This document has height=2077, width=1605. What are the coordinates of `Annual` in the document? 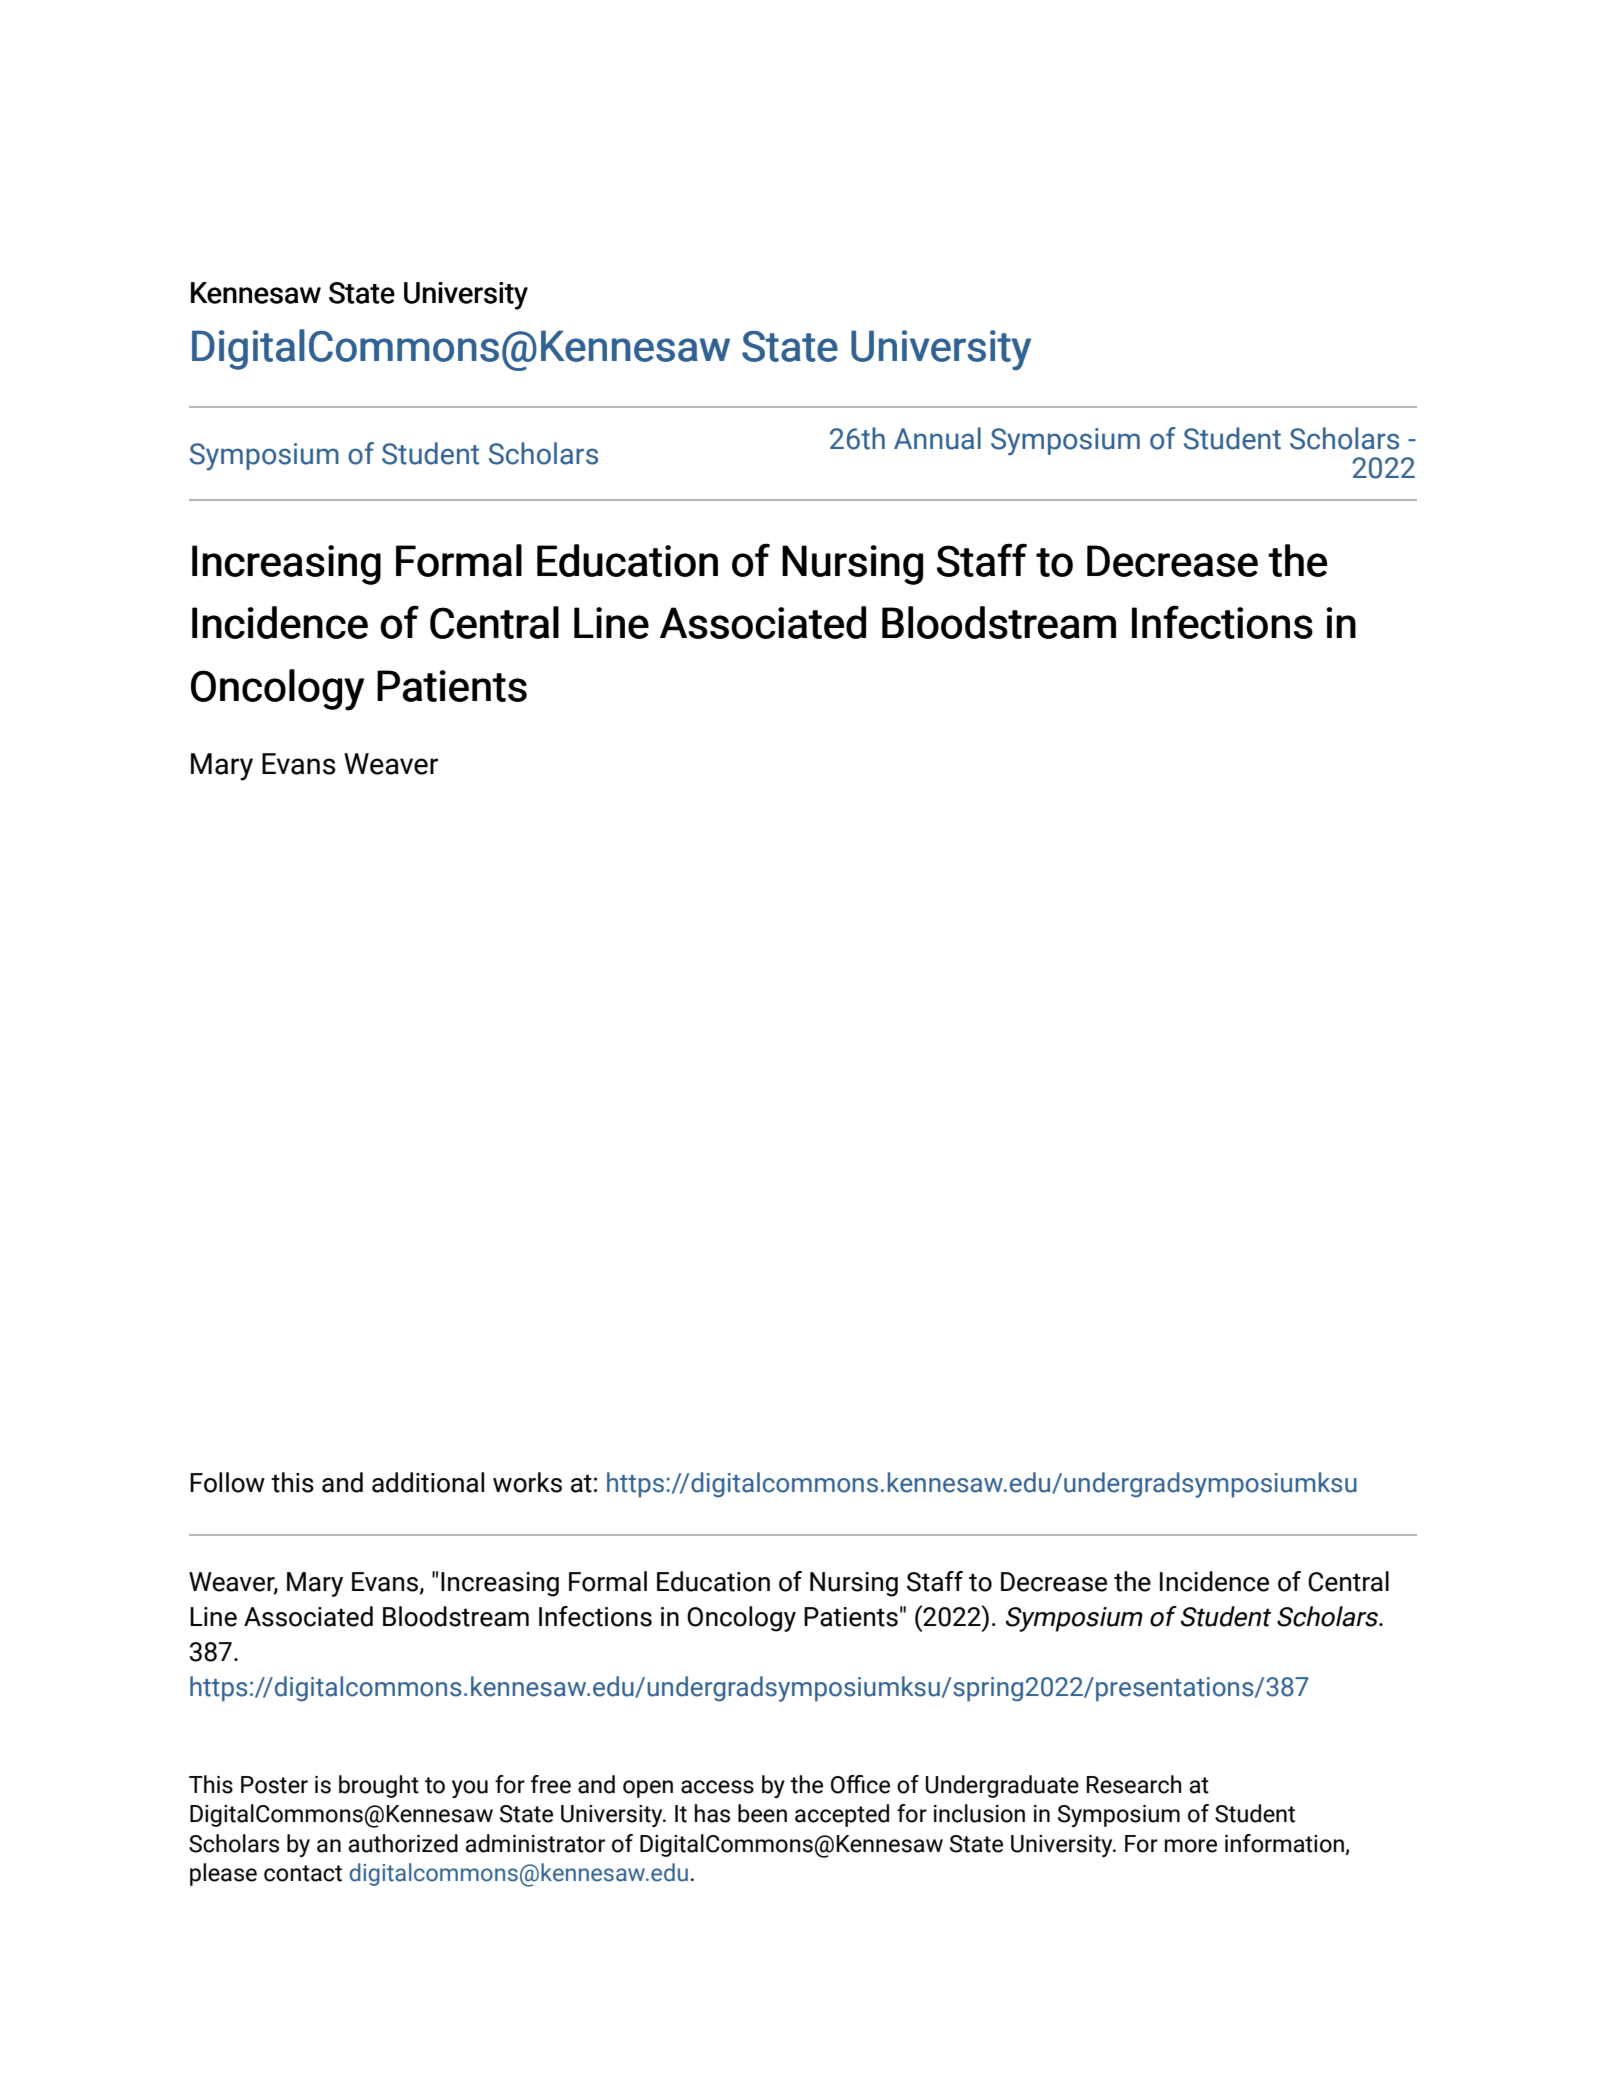 It's located at (937, 438).
